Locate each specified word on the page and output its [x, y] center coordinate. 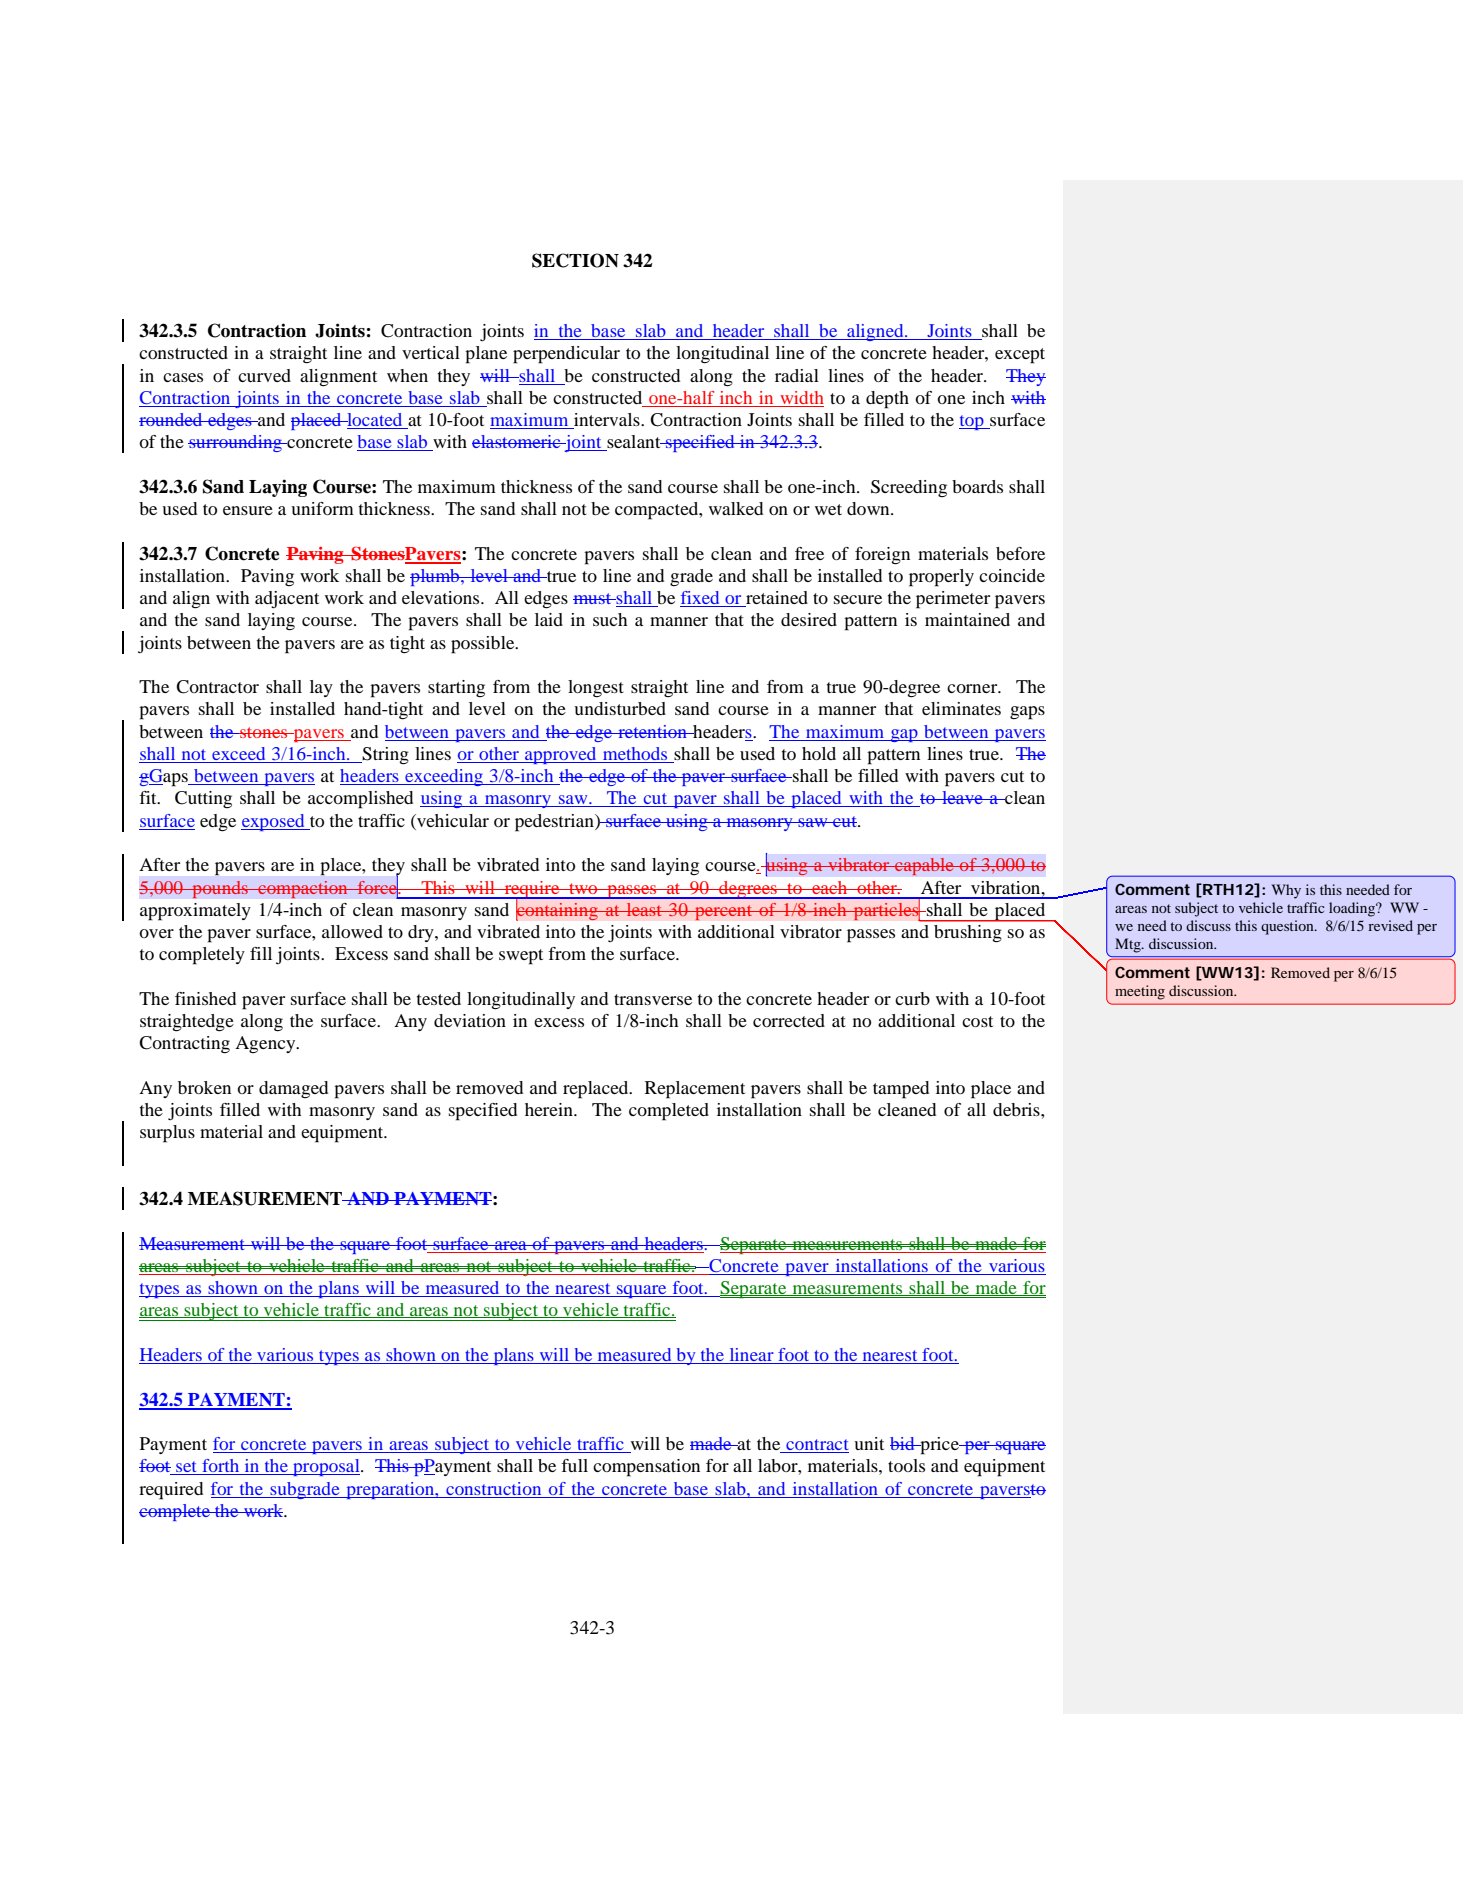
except [1020, 356]
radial [797, 375]
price [939, 1446]
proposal [326, 1467]
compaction [303, 889]
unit [869, 1443]
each [830, 887]
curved [264, 375]
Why [1286, 891]
